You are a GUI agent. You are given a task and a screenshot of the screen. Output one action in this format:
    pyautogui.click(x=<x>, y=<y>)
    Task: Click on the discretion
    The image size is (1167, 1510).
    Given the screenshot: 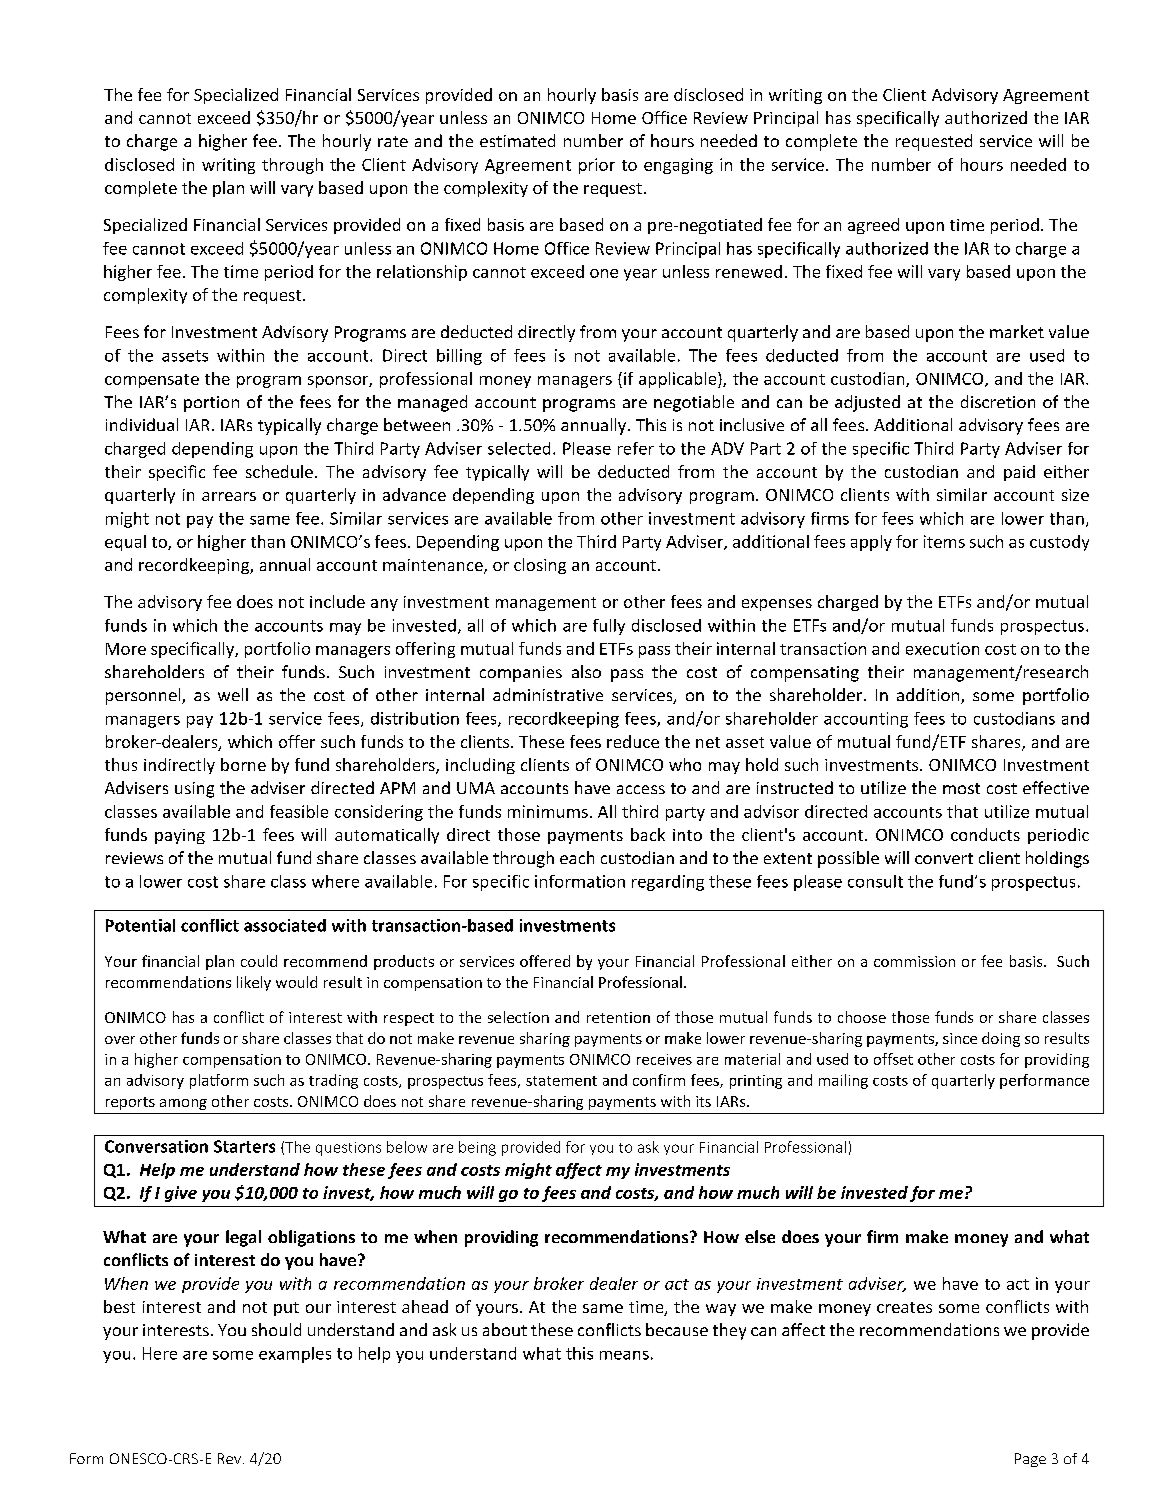 What is the action you would take?
    pyautogui.click(x=998, y=401)
